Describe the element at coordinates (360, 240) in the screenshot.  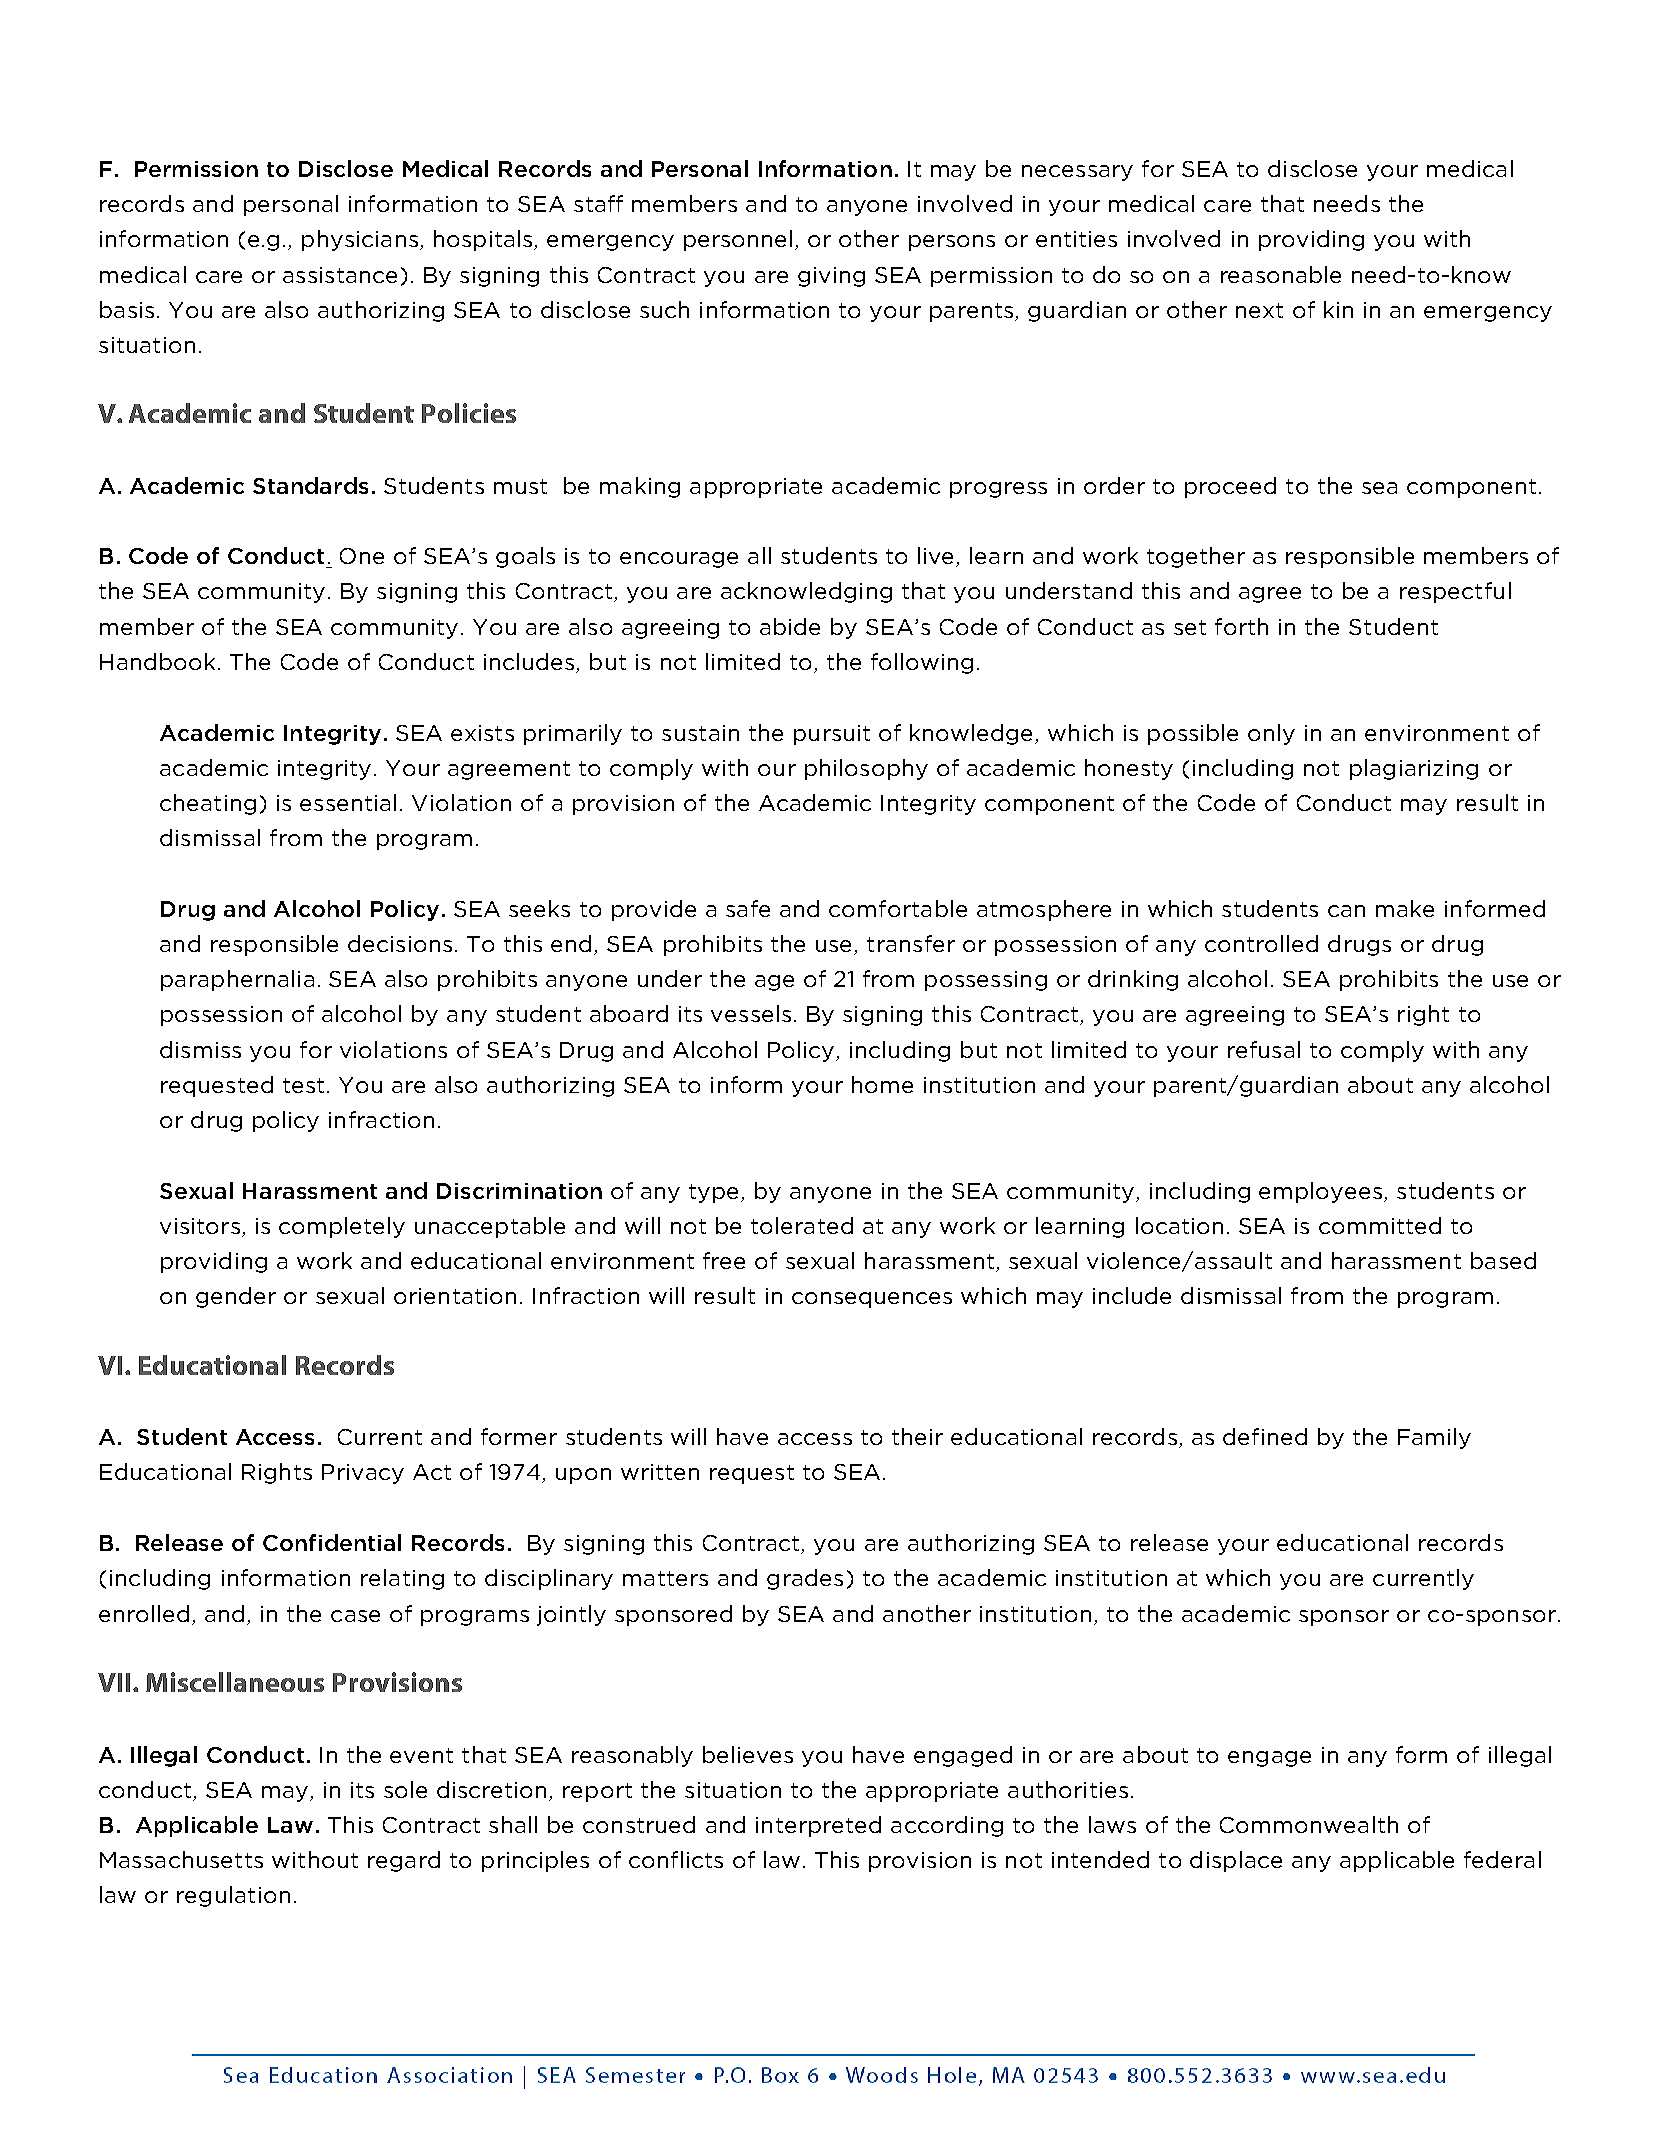
I see `physicians` at that location.
